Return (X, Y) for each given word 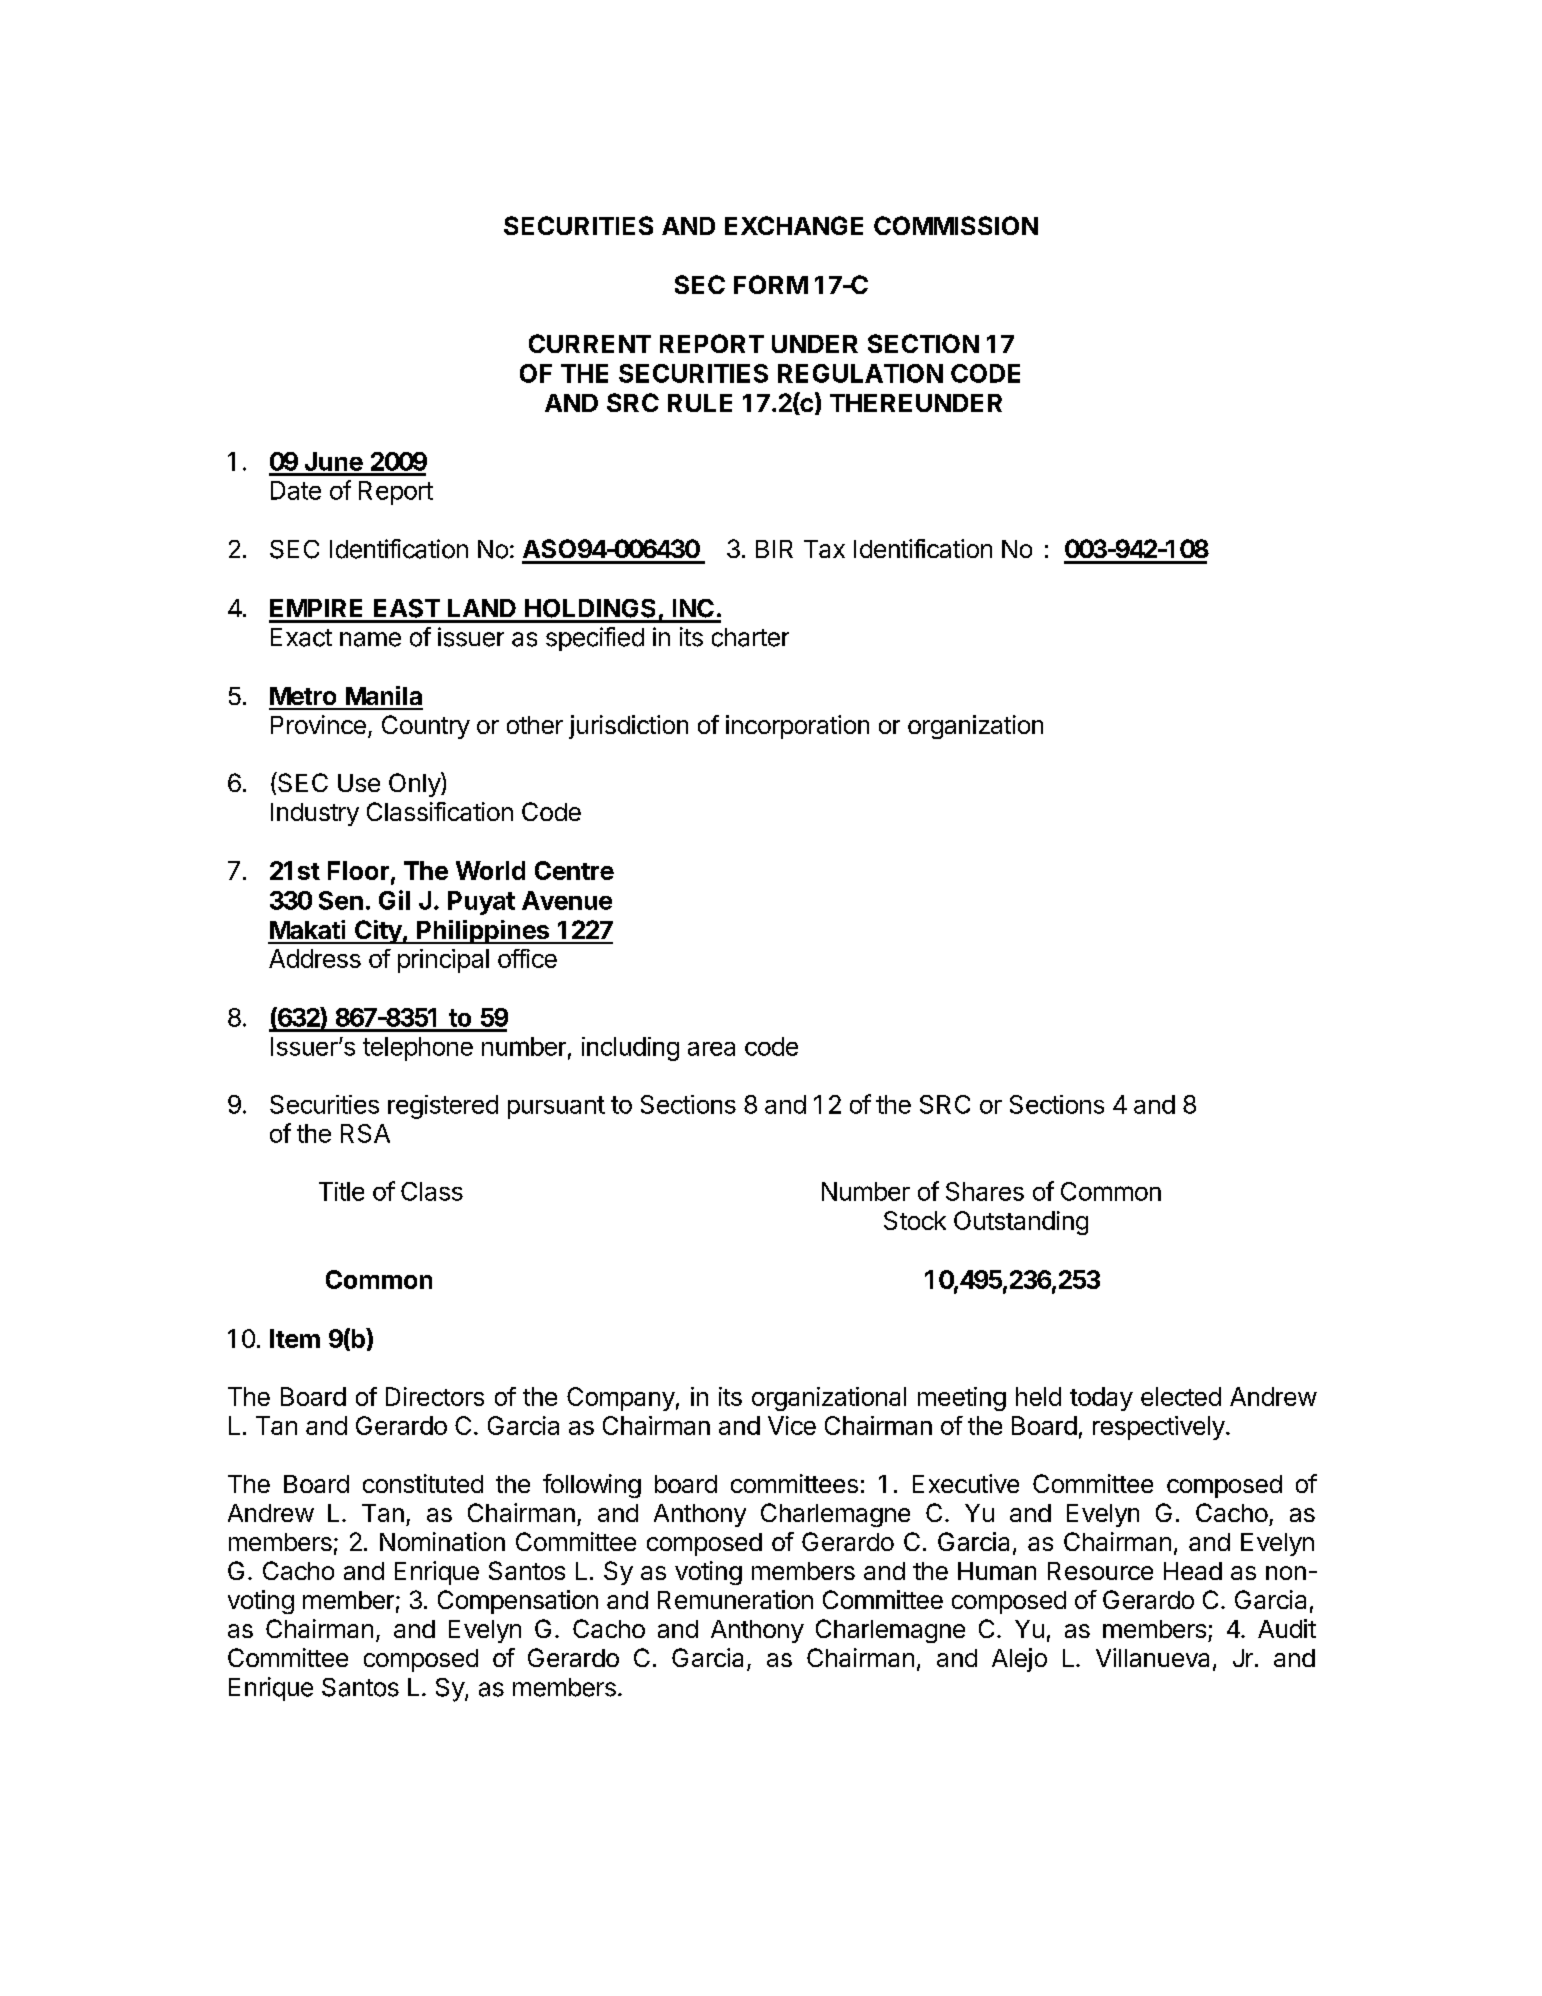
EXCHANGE (794, 225)
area (711, 1049)
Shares (985, 1191)
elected (1181, 1396)
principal (443, 961)
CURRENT (590, 343)
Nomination (442, 1541)
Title (341, 1191)
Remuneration (735, 1599)
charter (750, 637)
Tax (824, 549)
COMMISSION (956, 225)
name (370, 639)
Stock (915, 1220)
